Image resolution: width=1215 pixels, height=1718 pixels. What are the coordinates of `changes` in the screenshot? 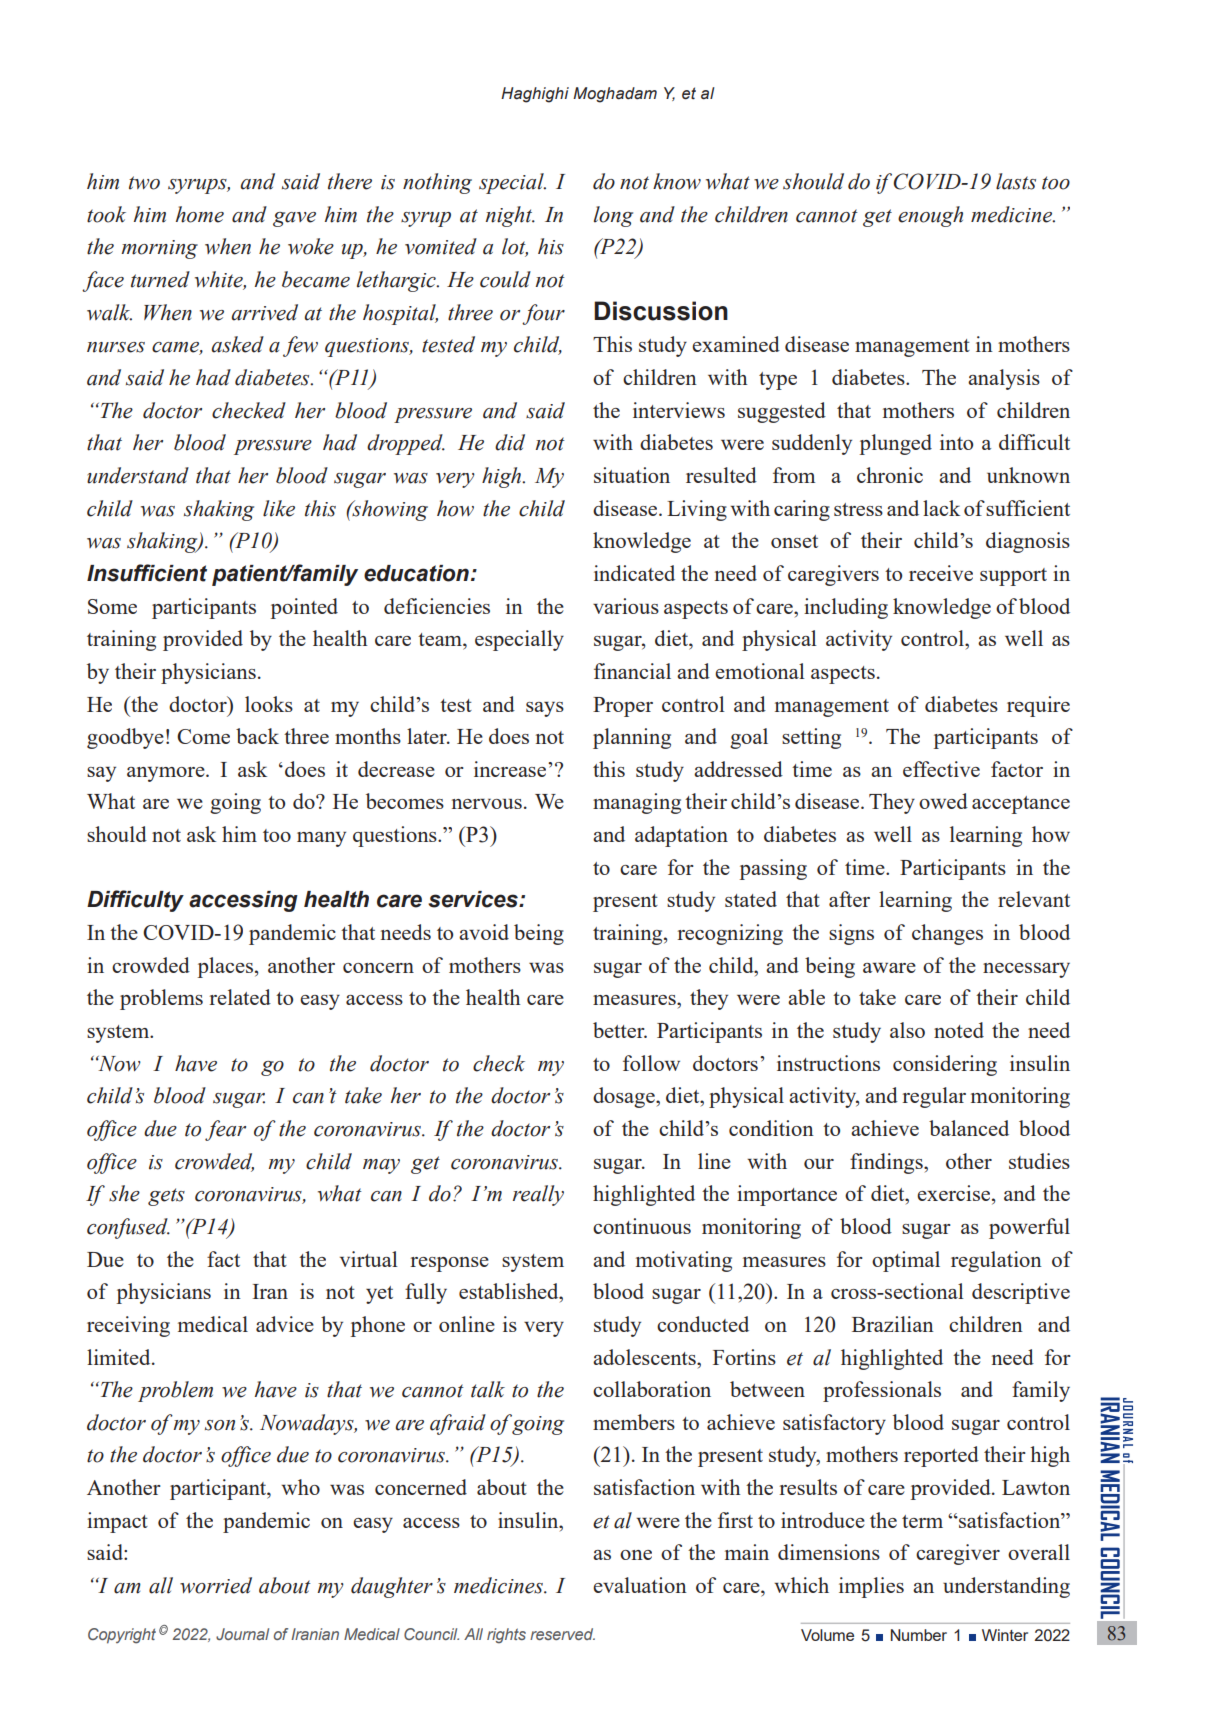 It's located at (947, 934).
